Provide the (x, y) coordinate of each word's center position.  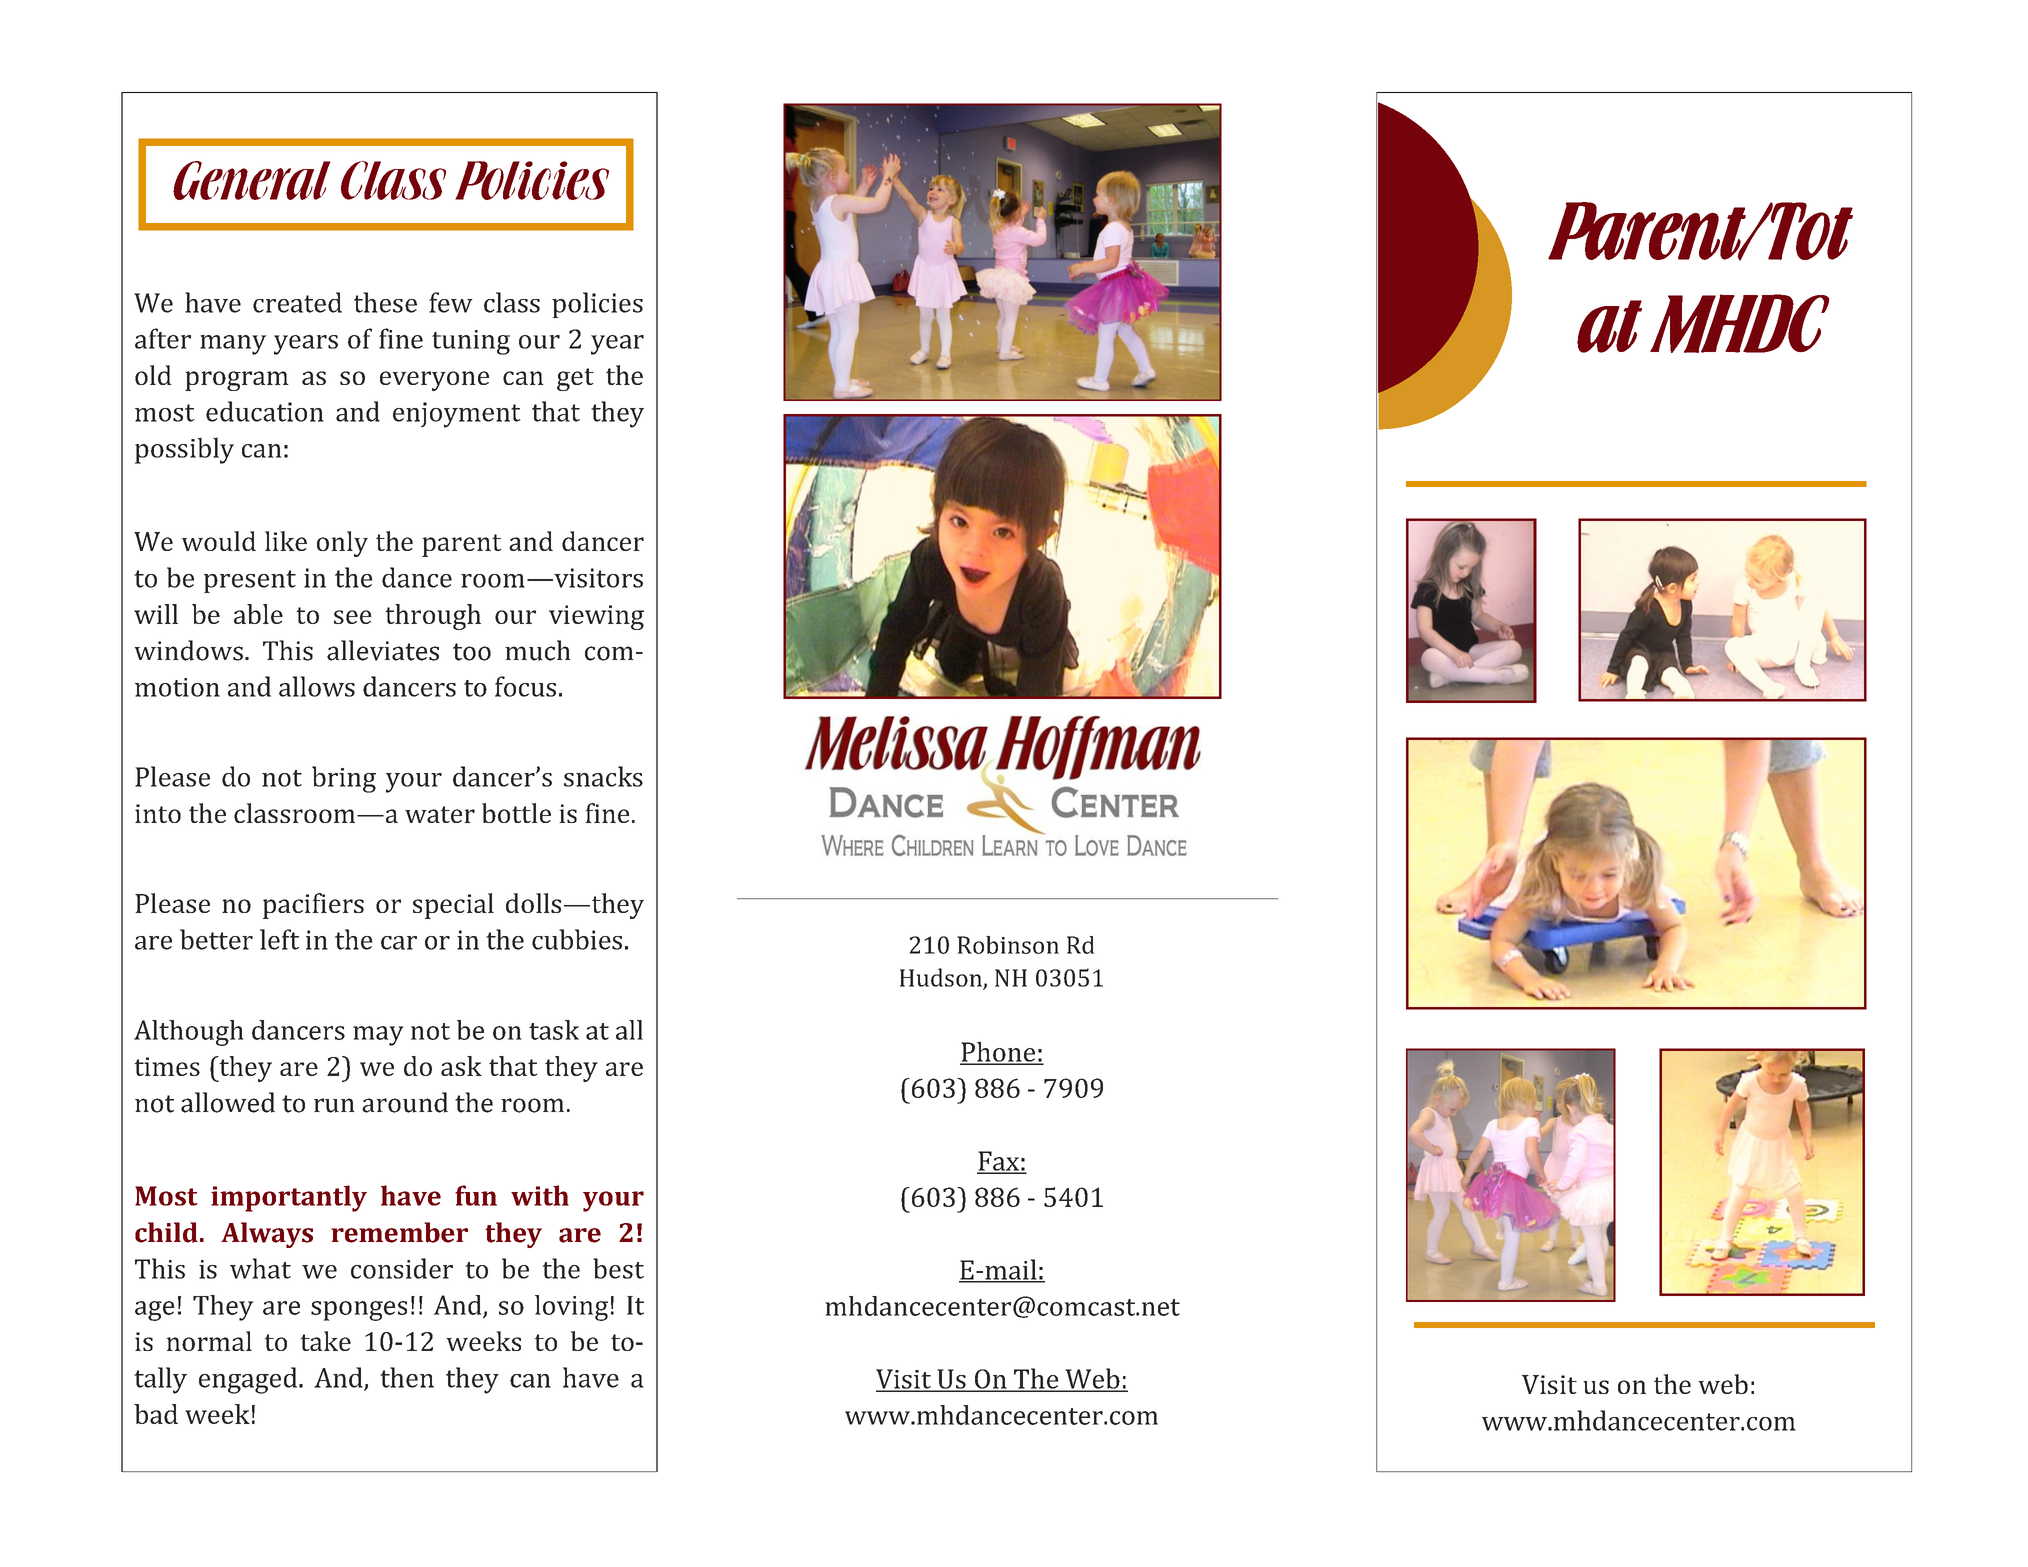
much (538, 650)
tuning (471, 342)
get (575, 379)
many (233, 345)
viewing (596, 617)
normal (209, 1341)
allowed (228, 1102)
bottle (516, 813)
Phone (999, 1052)
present (250, 581)
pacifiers (313, 906)
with (540, 1195)
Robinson (1008, 945)
